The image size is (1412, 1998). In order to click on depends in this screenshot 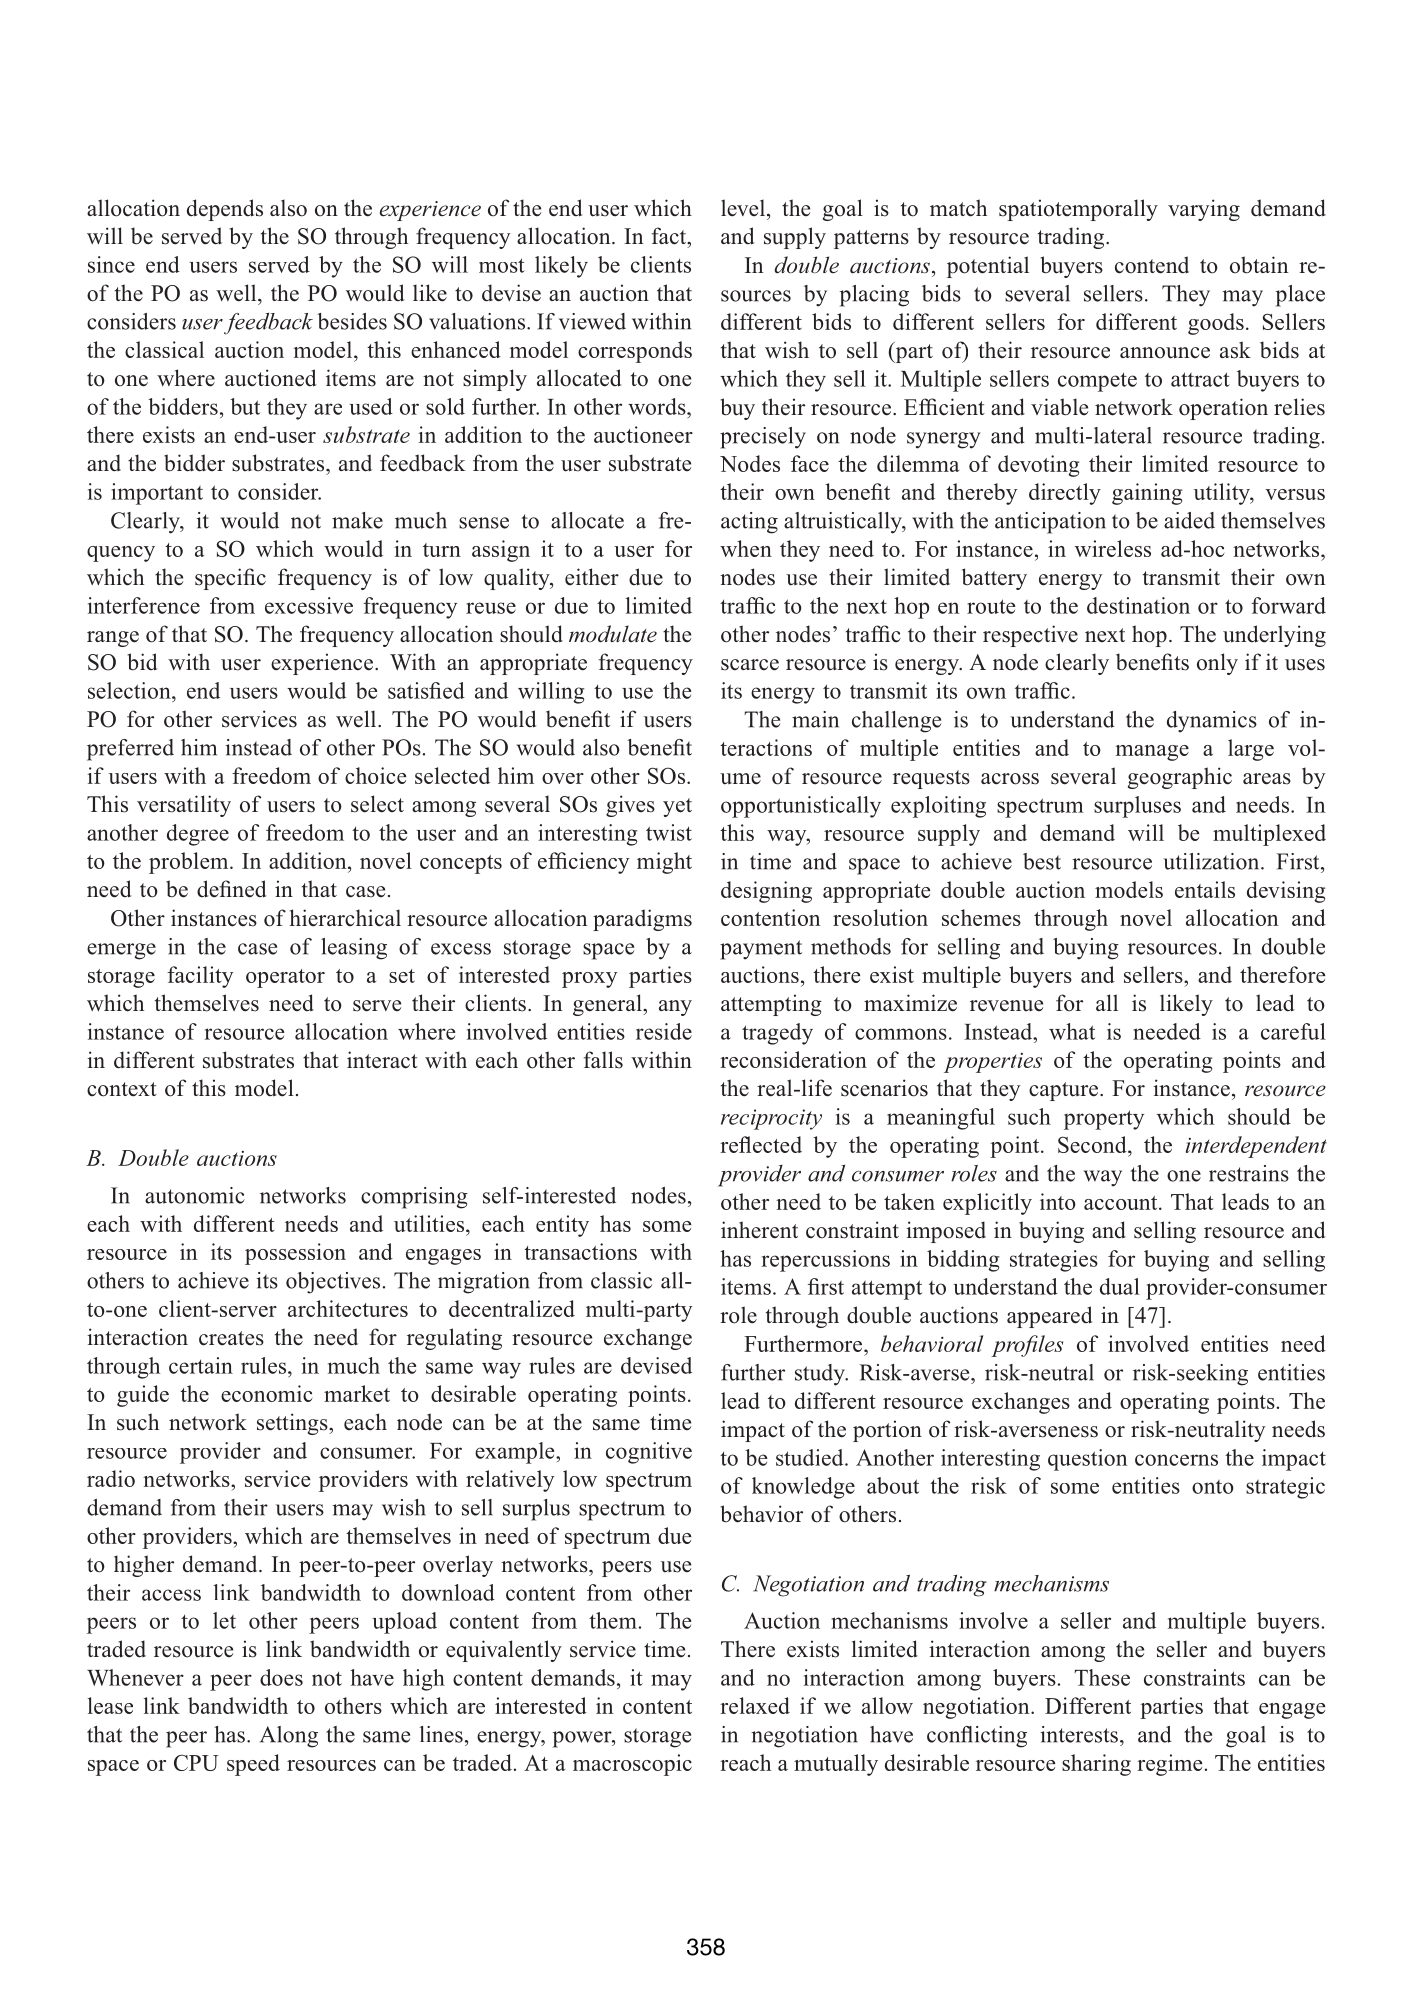, I will do `click(225, 210)`.
